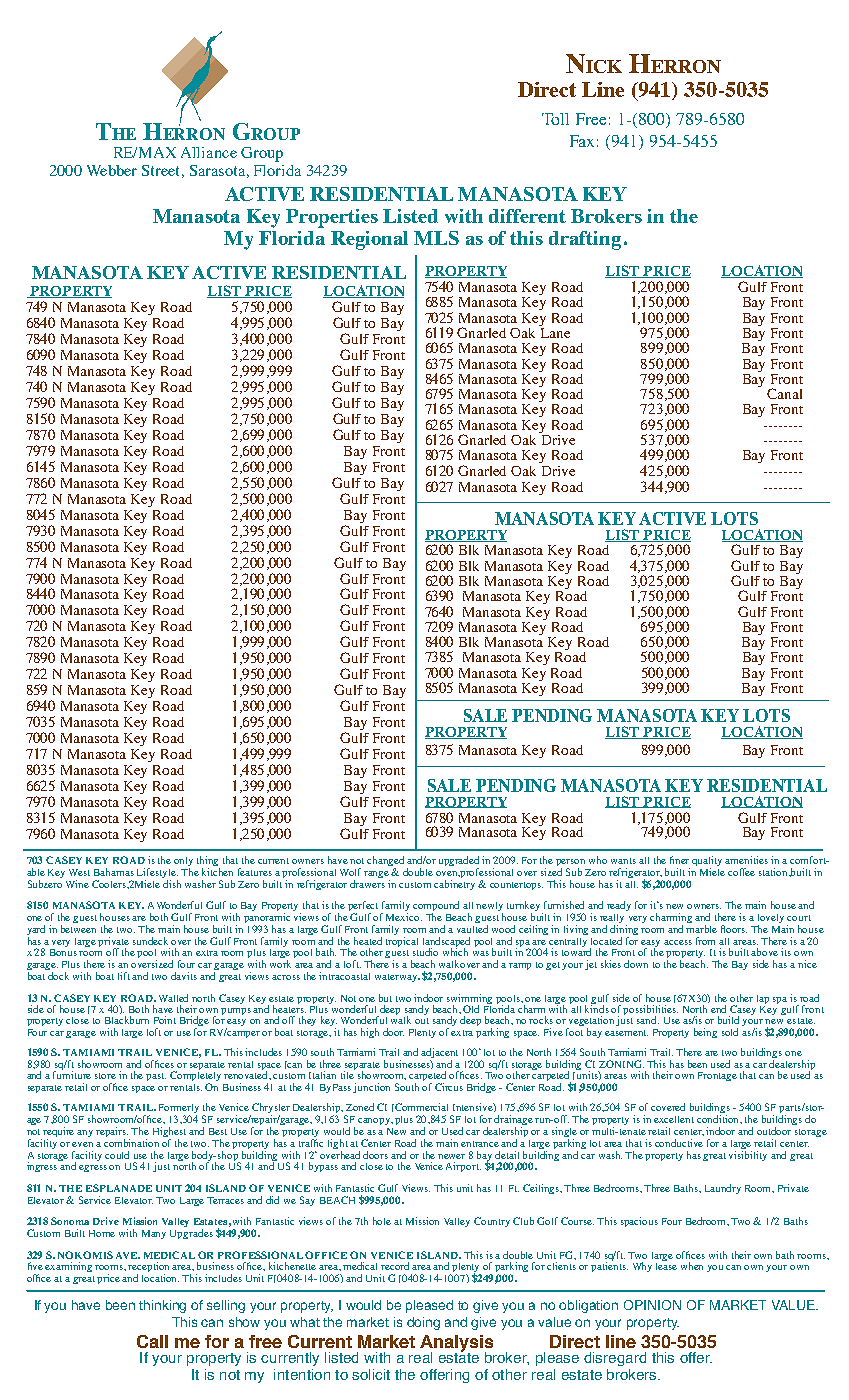 The image size is (849, 1400). I want to click on MLS, so click(436, 238).
